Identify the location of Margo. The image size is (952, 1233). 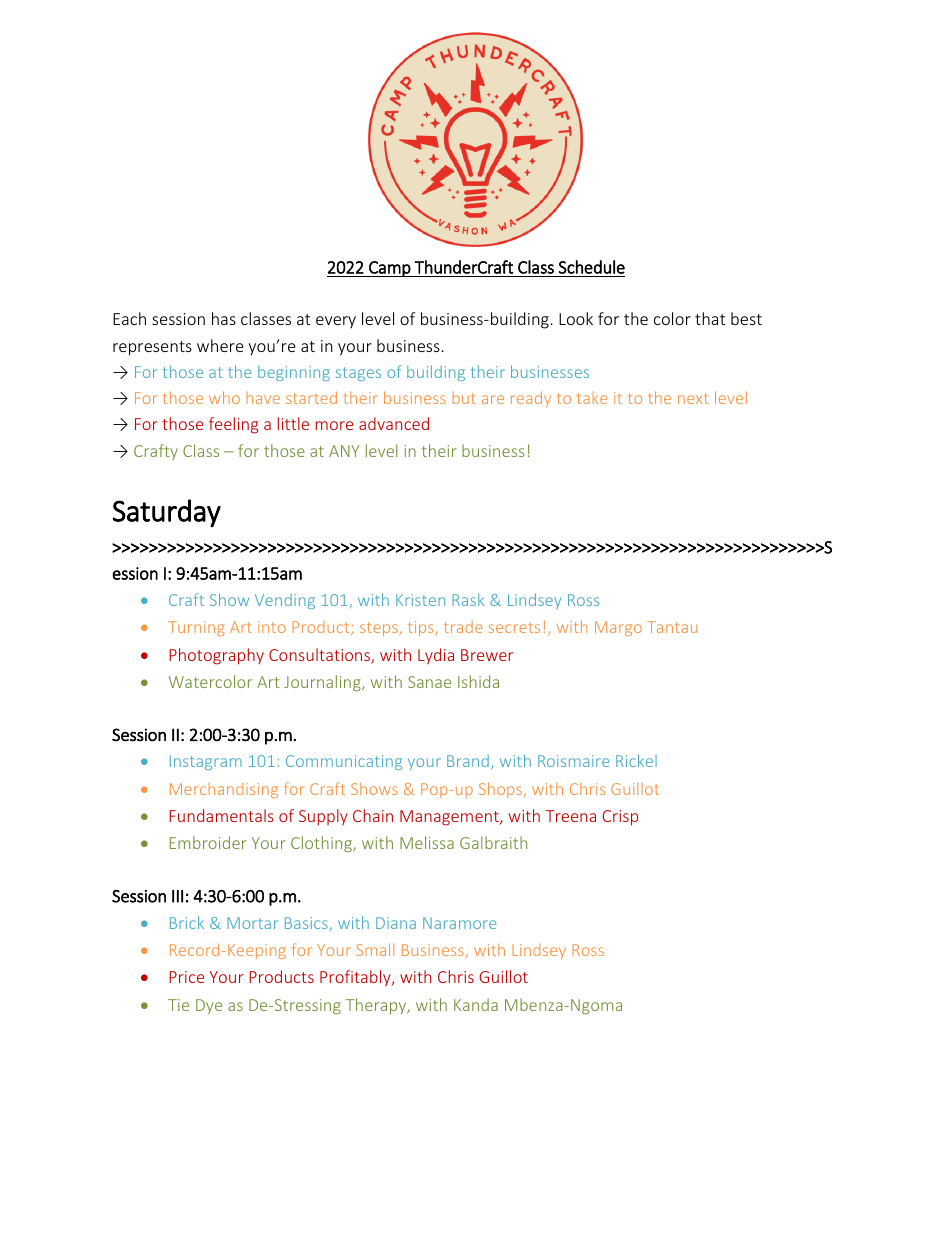
(618, 628).
